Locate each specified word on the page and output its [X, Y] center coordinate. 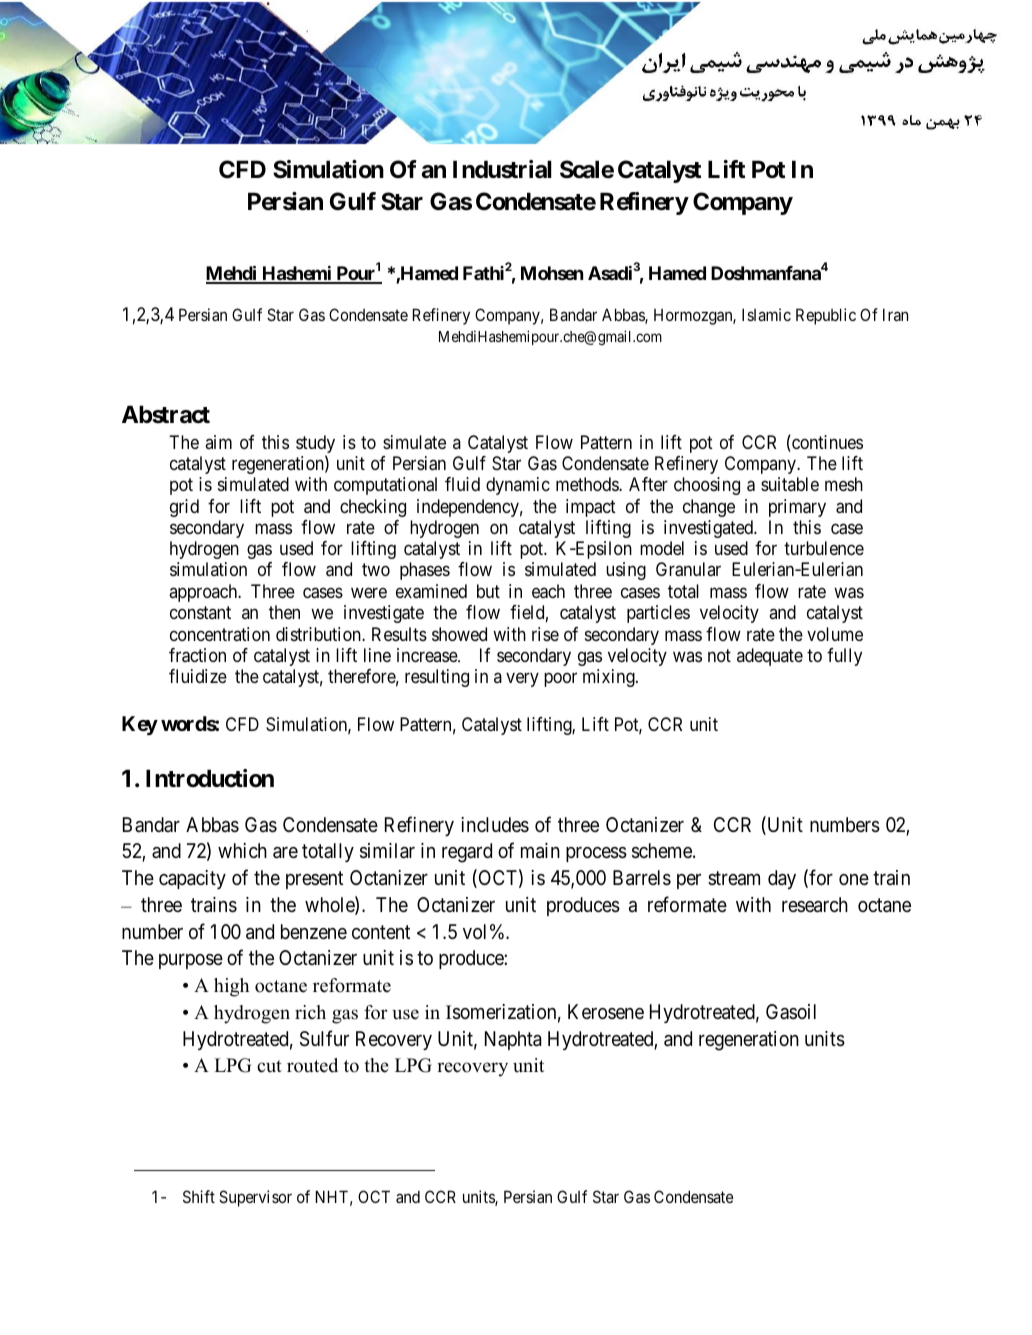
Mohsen [552, 273]
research [815, 905]
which [242, 850]
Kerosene [606, 1011]
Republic [826, 316]
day [782, 879]
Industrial [502, 169]
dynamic [518, 486]
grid [184, 508]
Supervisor [255, 1198]
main [540, 851]
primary [797, 508]
